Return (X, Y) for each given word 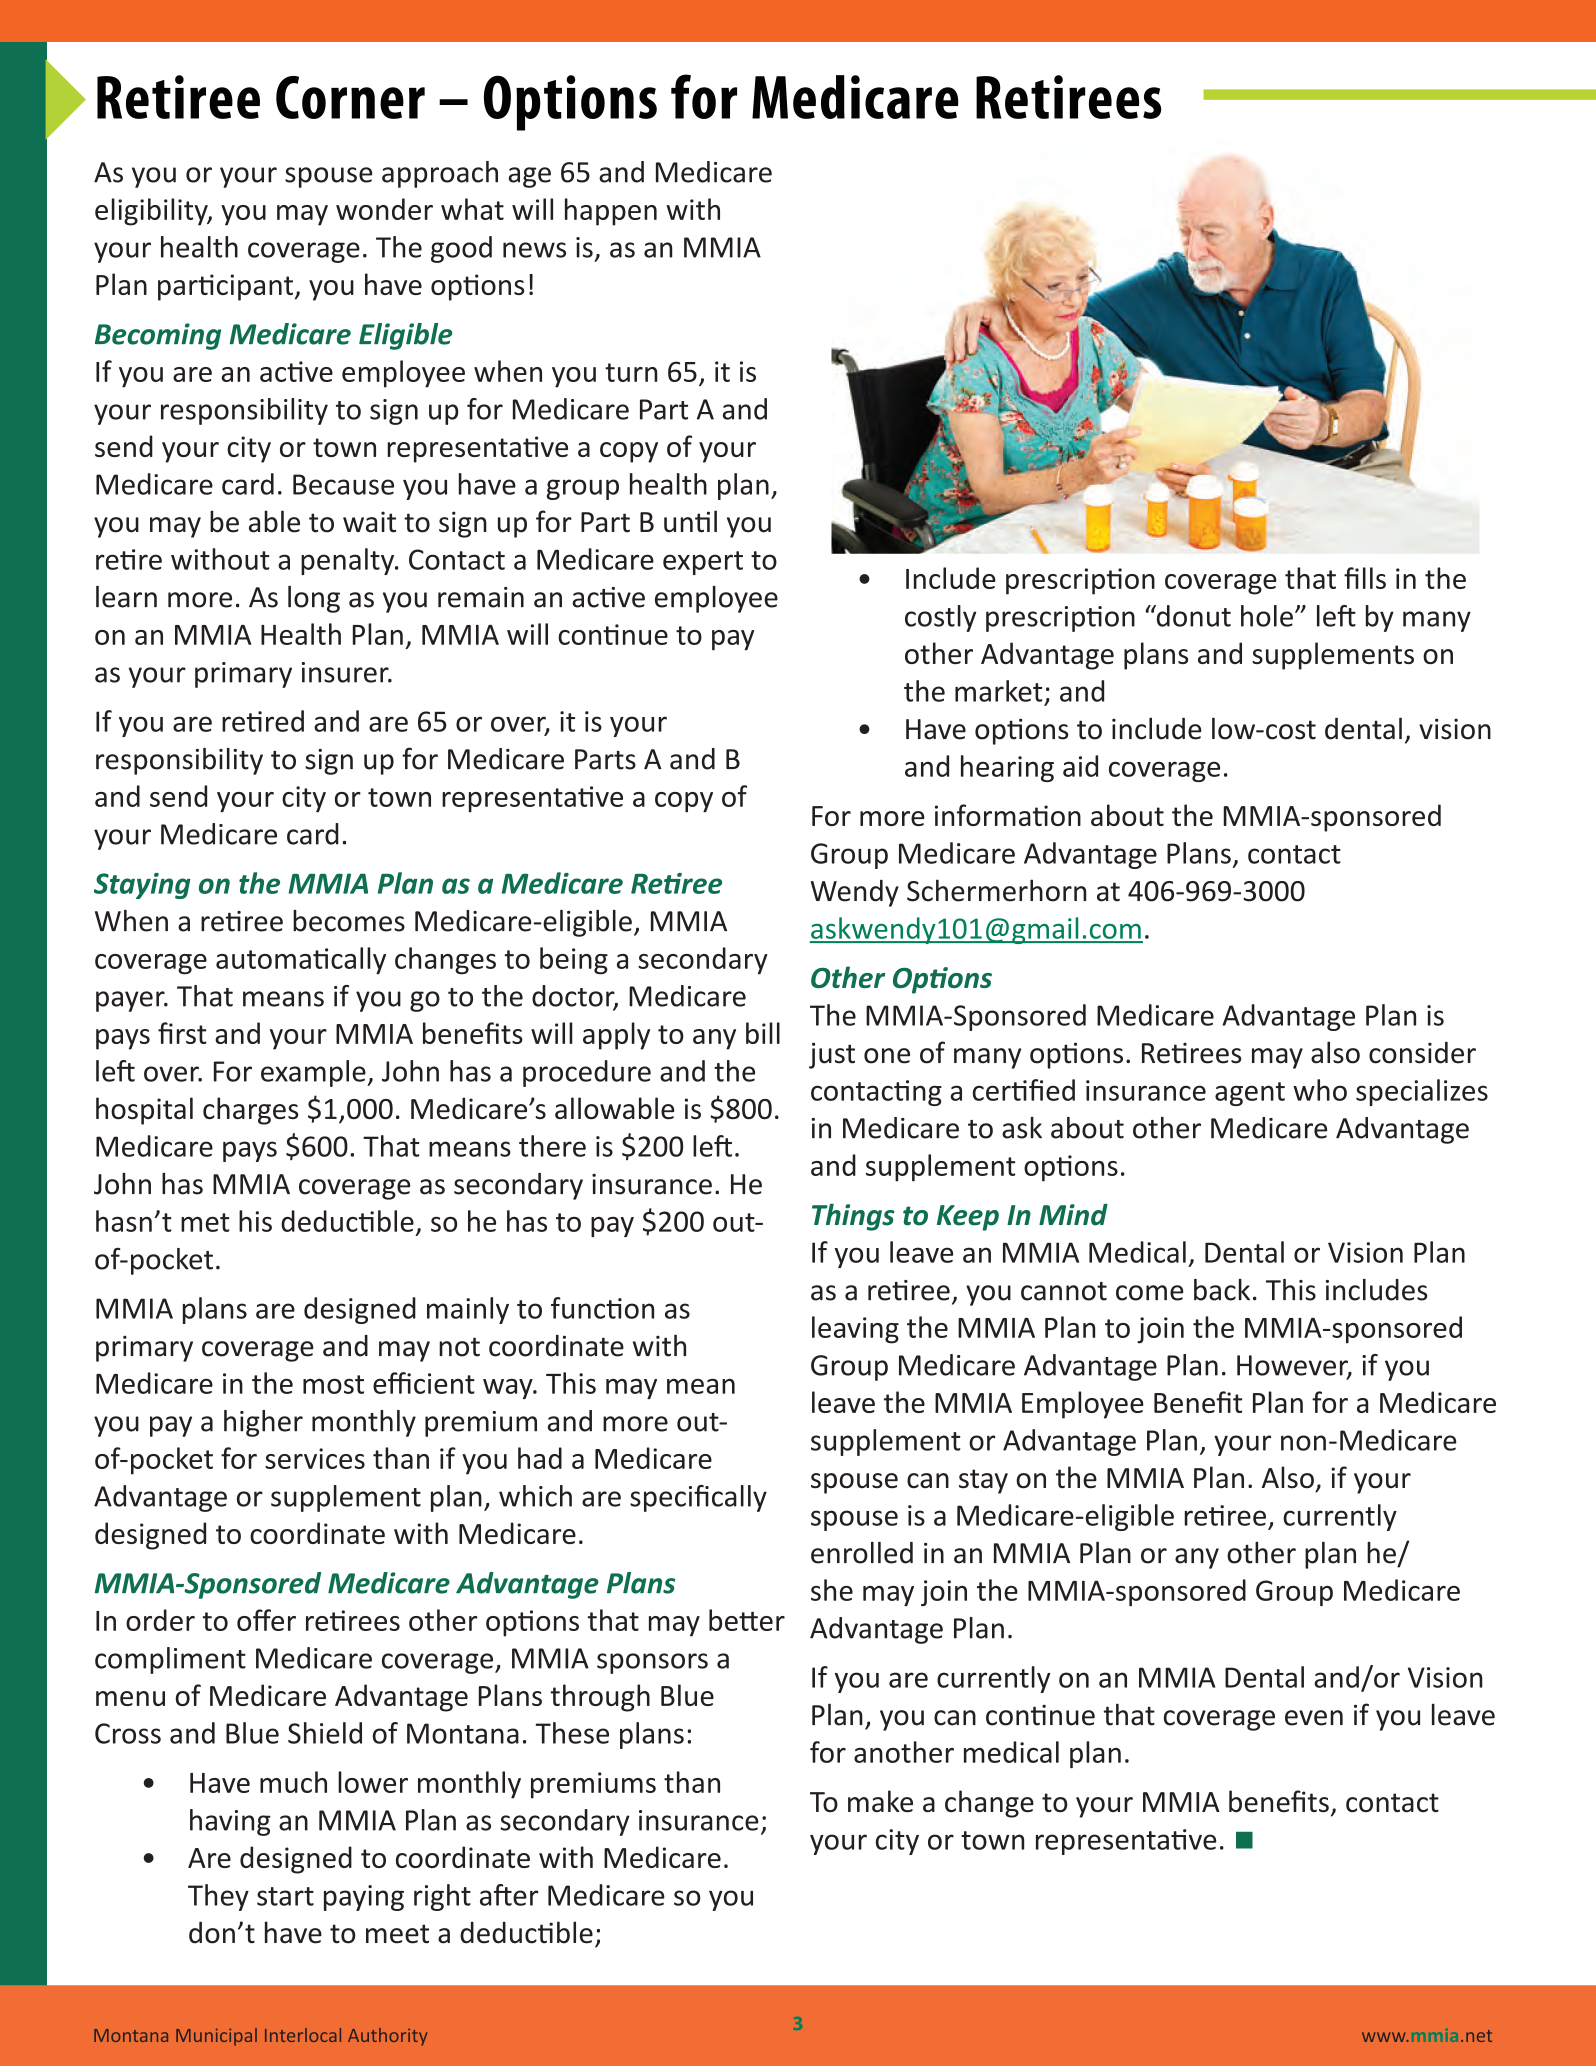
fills (1365, 578)
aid (1080, 766)
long (314, 599)
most (333, 1384)
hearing (1007, 768)
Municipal (216, 2037)
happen (611, 212)
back (1222, 1290)
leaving (855, 1330)
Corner (350, 97)
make (880, 1801)
